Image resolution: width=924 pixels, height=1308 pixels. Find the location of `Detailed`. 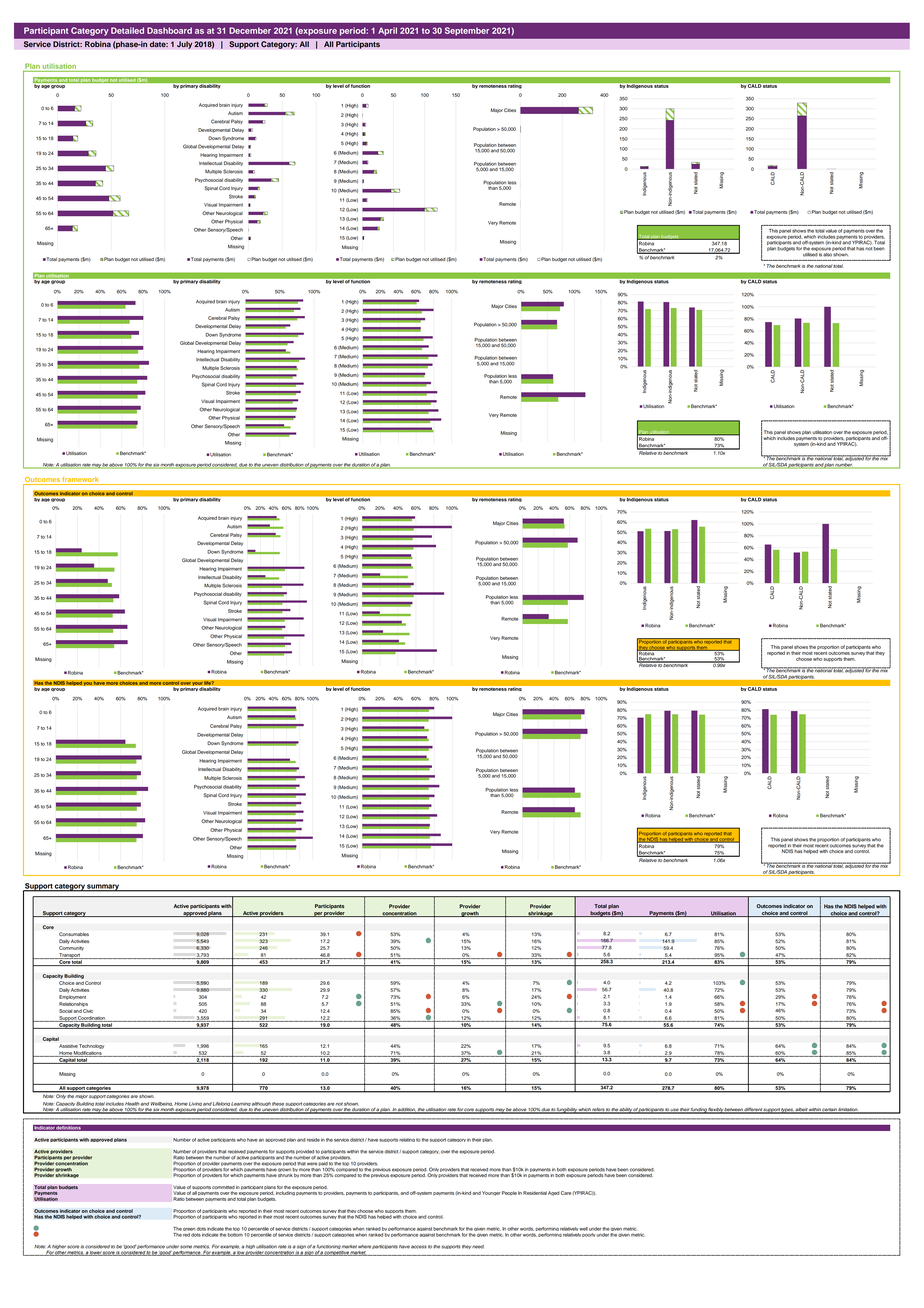

Detailed is located at coordinates (127, 30).
